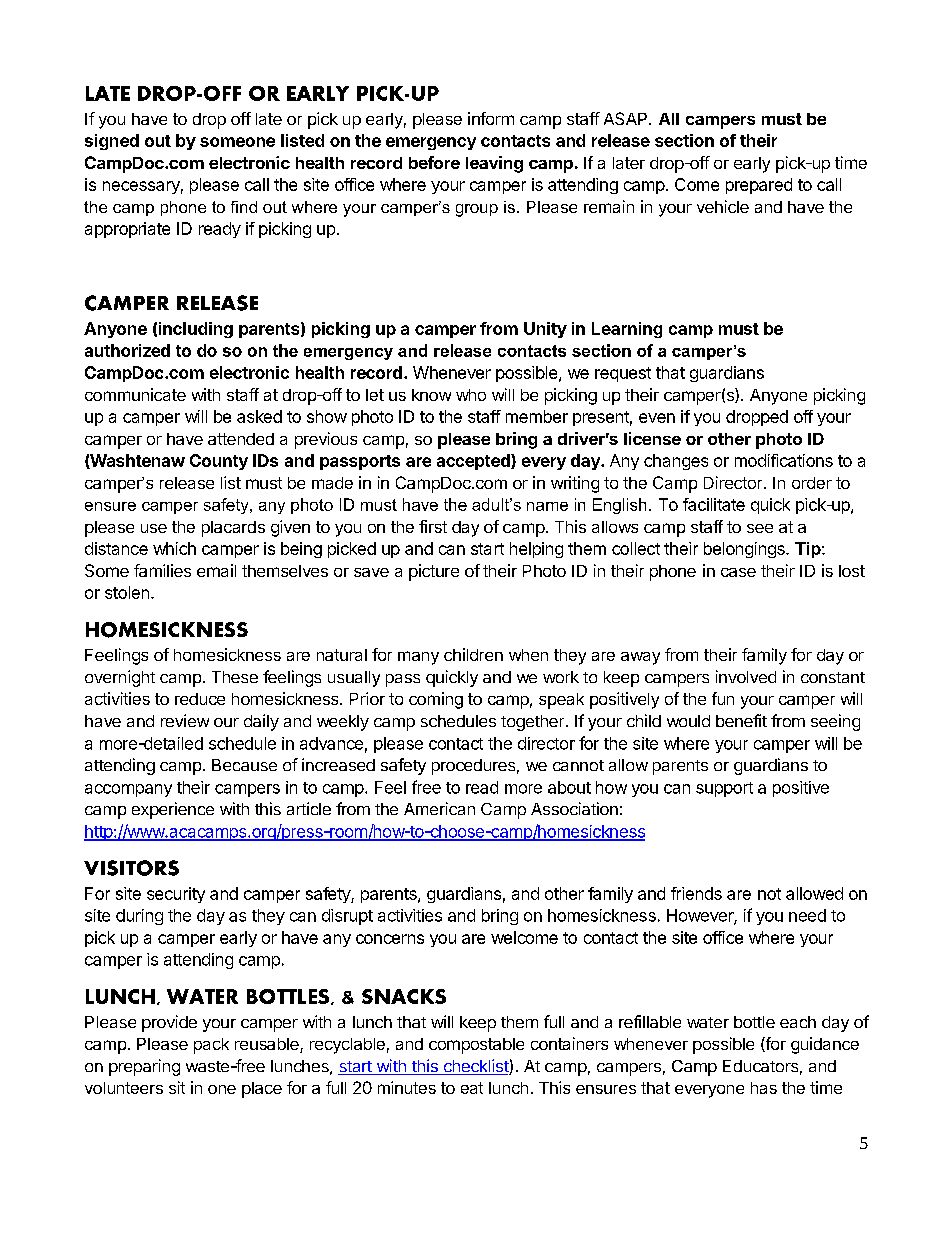  What do you see at coordinates (216, 570) in the document?
I see `email` at bounding box center [216, 570].
